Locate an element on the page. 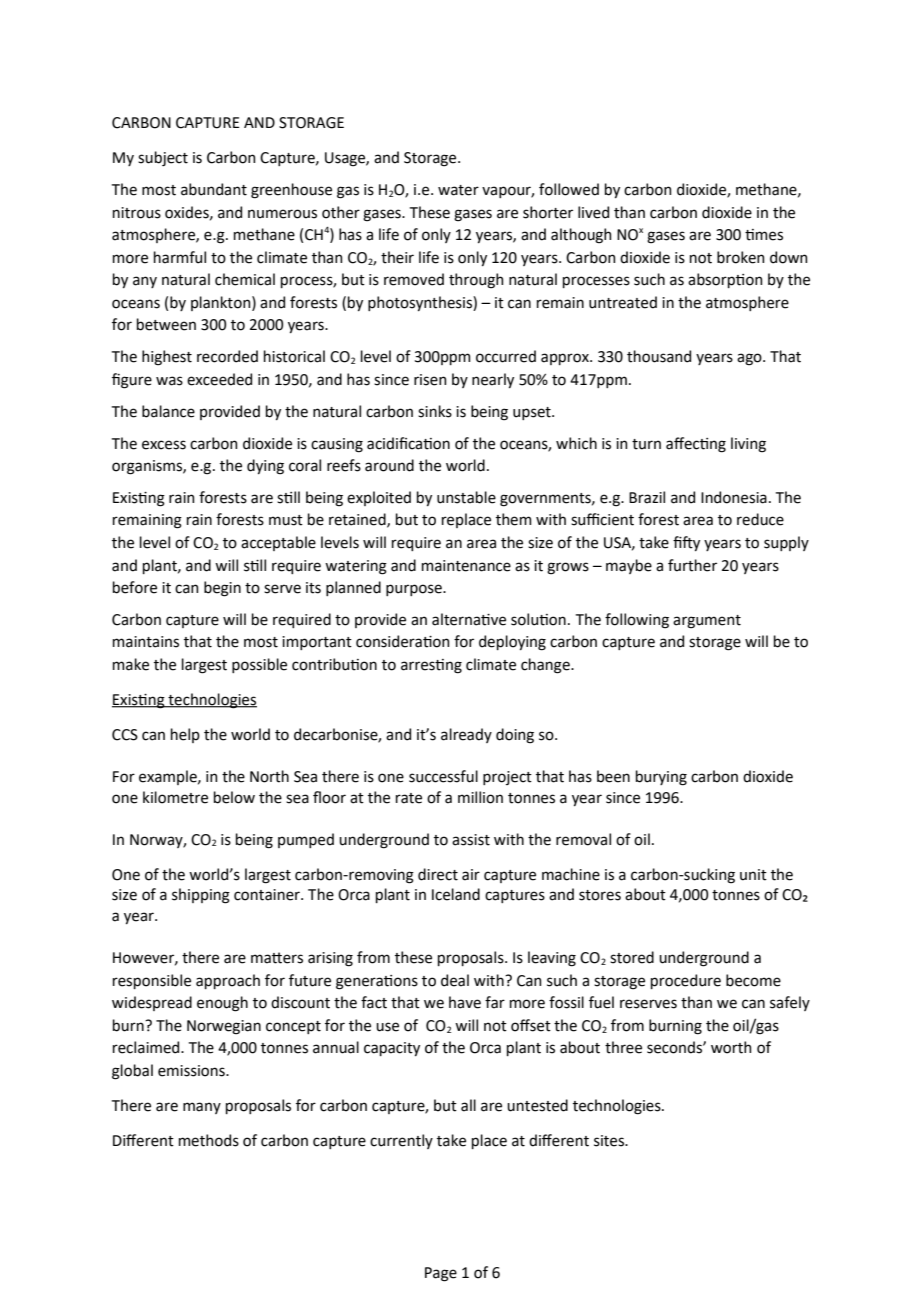 Image resolution: width=924 pixels, height=1308 pixels. methods is located at coordinates (209, 1140).
